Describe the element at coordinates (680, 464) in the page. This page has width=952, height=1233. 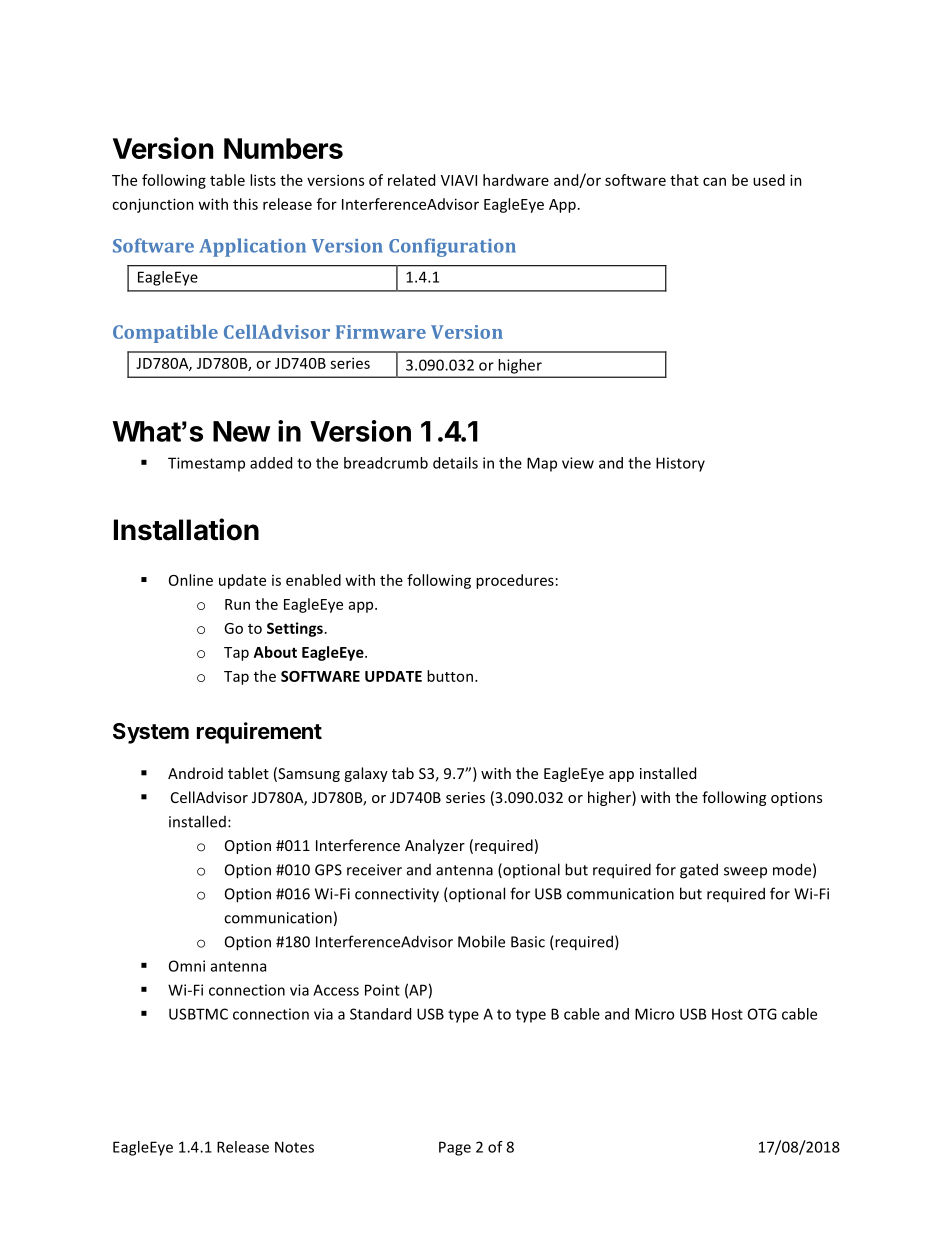
I see `History` at that location.
